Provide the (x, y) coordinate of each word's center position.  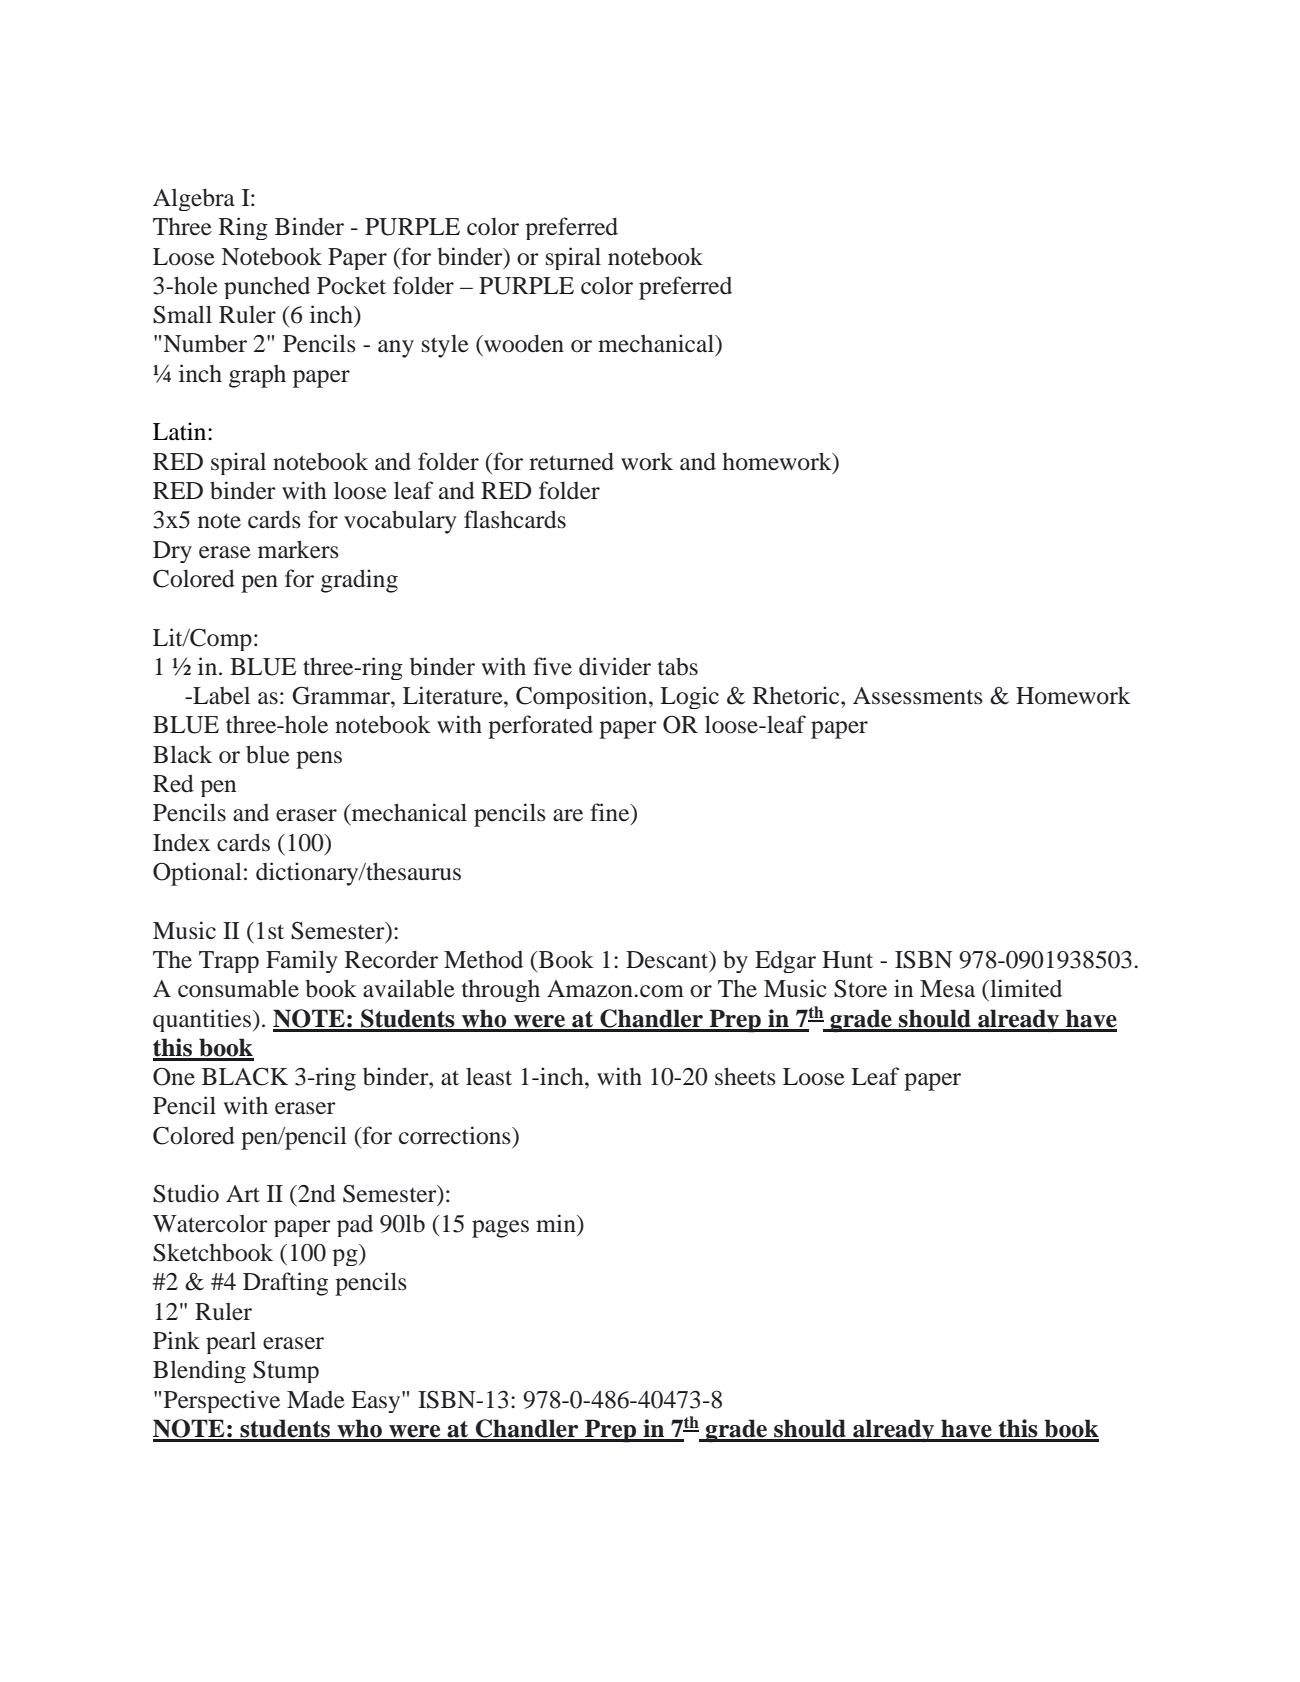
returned (571, 461)
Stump (286, 1372)
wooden (523, 343)
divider (615, 666)
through (501, 990)
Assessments (918, 696)
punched (267, 287)
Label (220, 695)
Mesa (947, 989)
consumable (238, 988)
